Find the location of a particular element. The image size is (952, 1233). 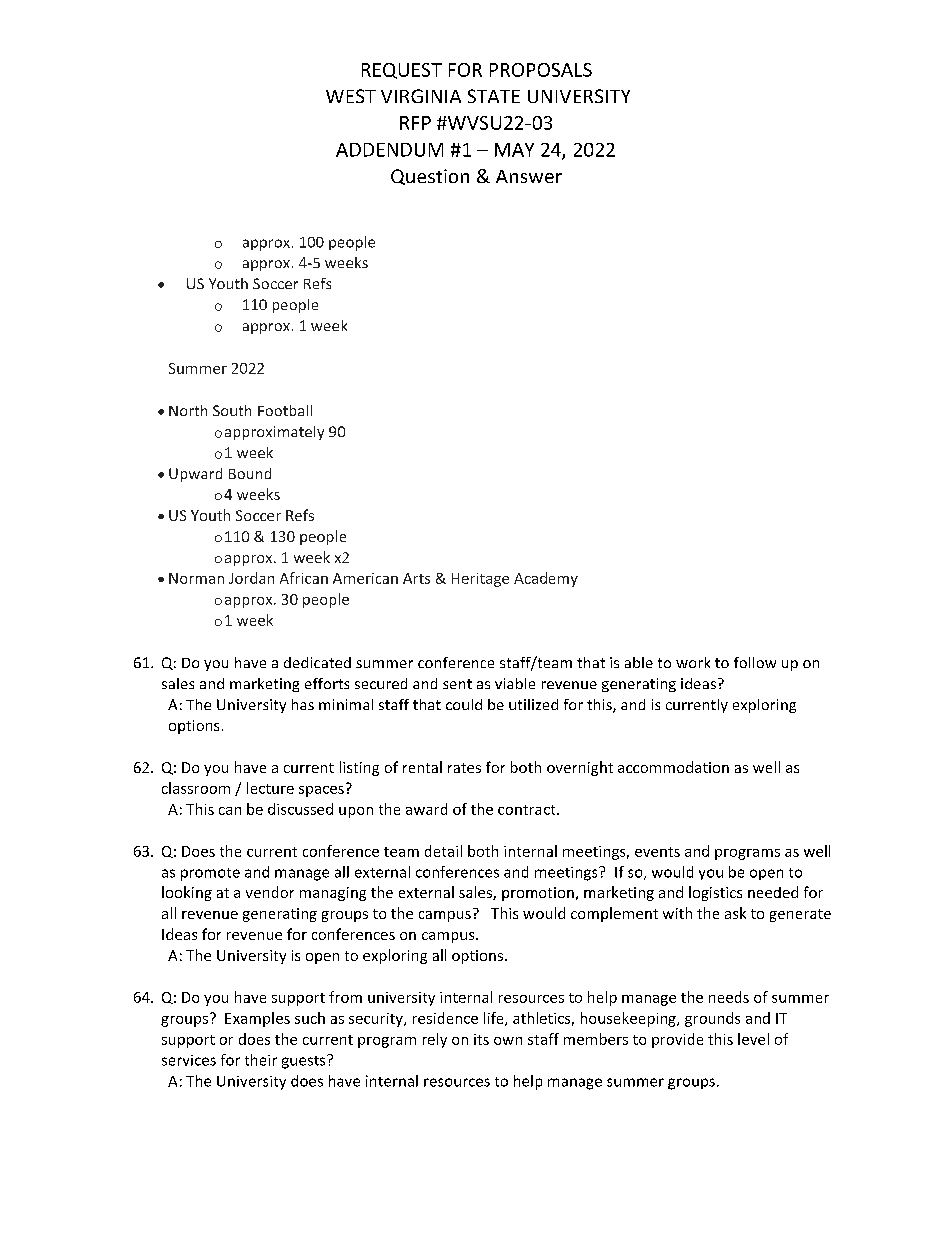

could is located at coordinates (464, 704).
